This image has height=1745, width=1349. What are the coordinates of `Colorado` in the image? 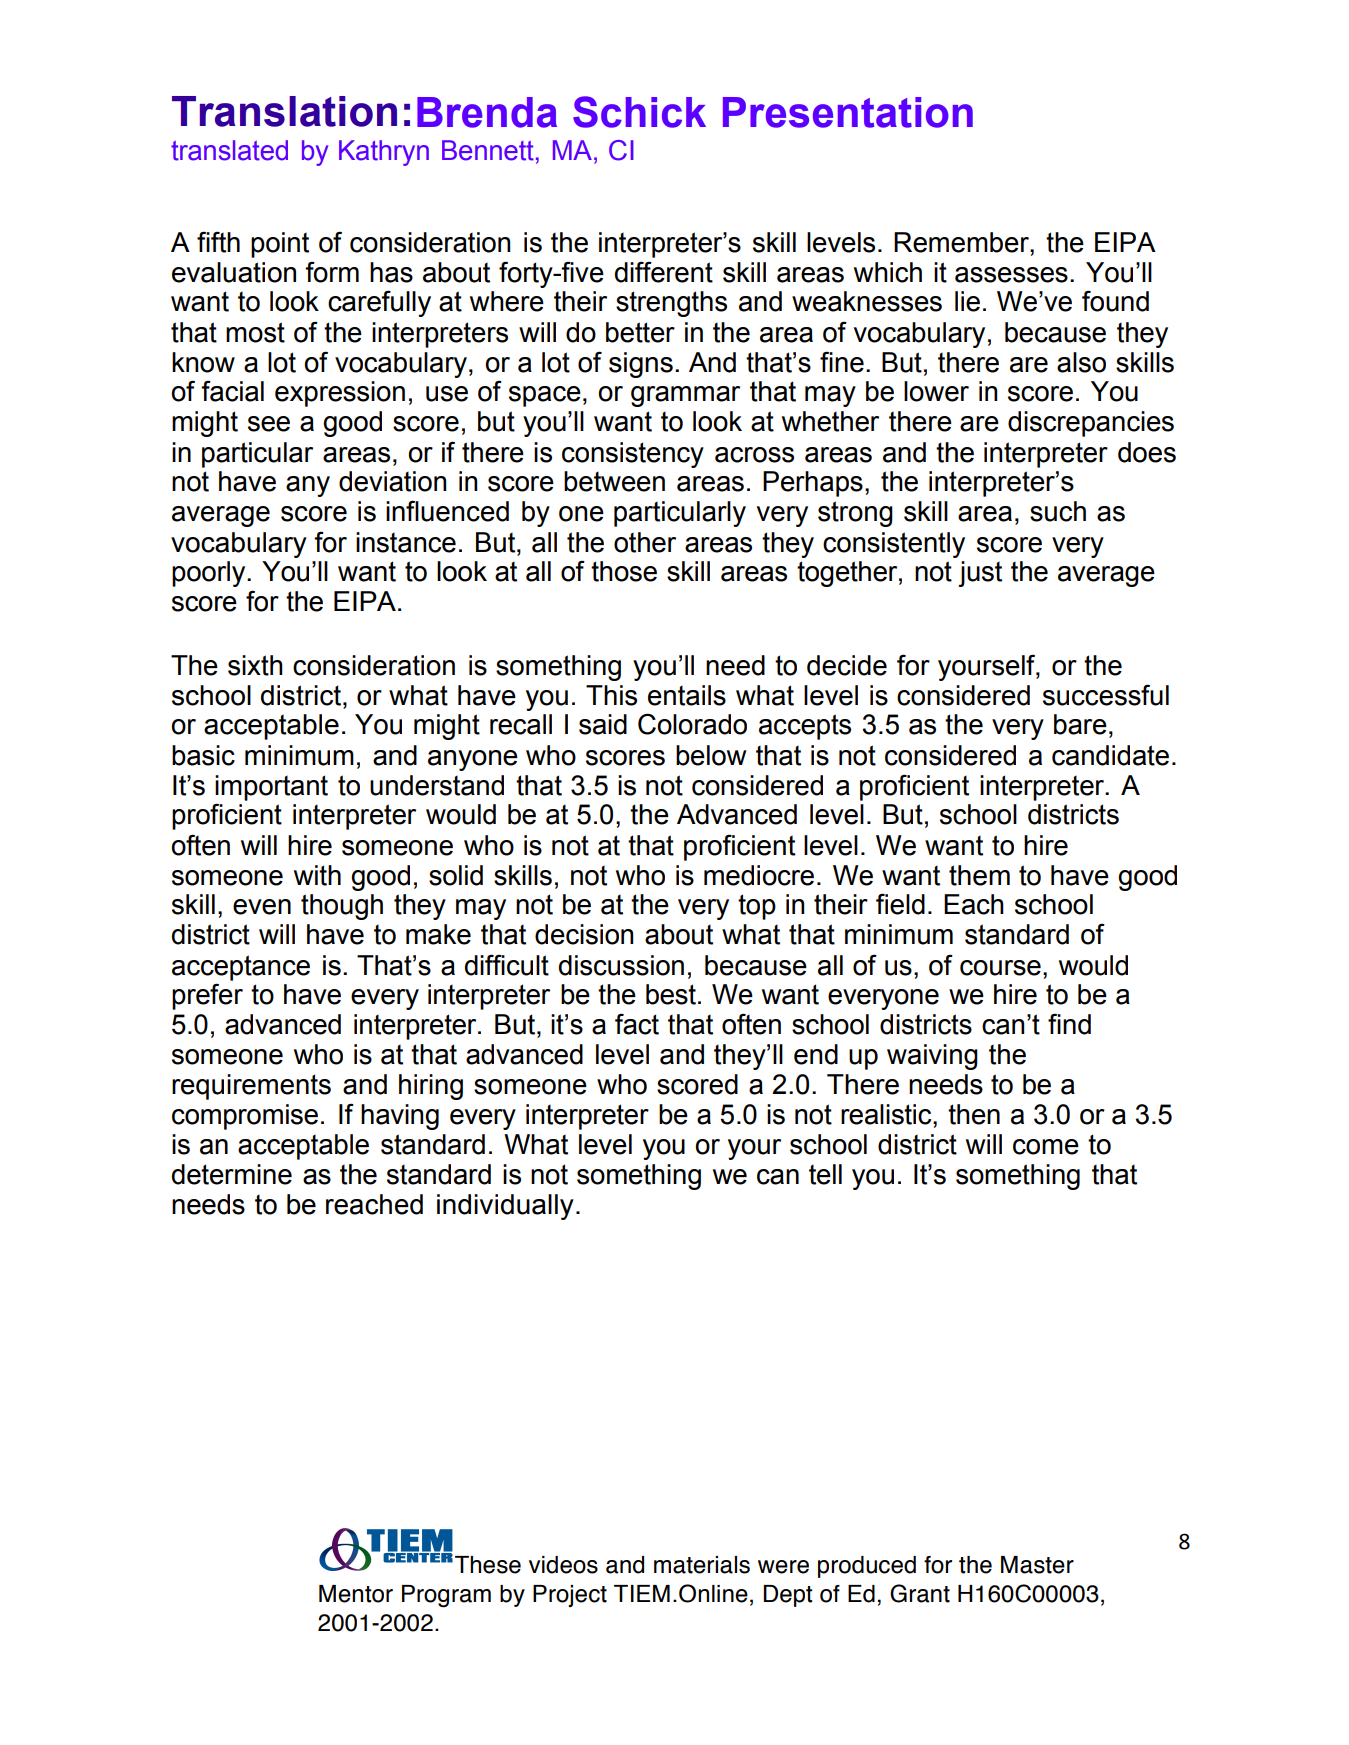 It's located at (692, 724).
